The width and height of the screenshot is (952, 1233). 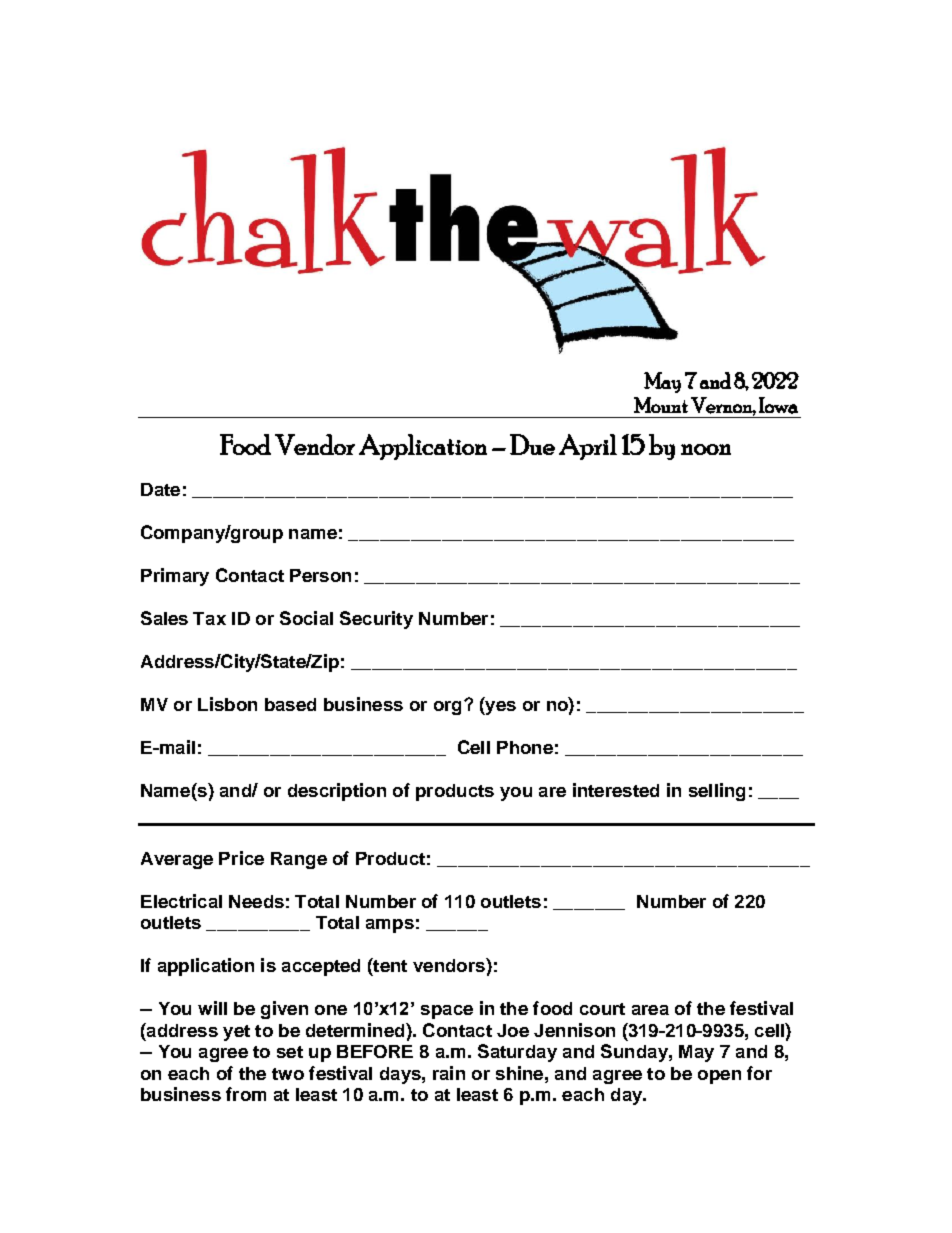 What do you see at coordinates (241, 858) in the screenshot?
I see `Price` at bounding box center [241, 858].
